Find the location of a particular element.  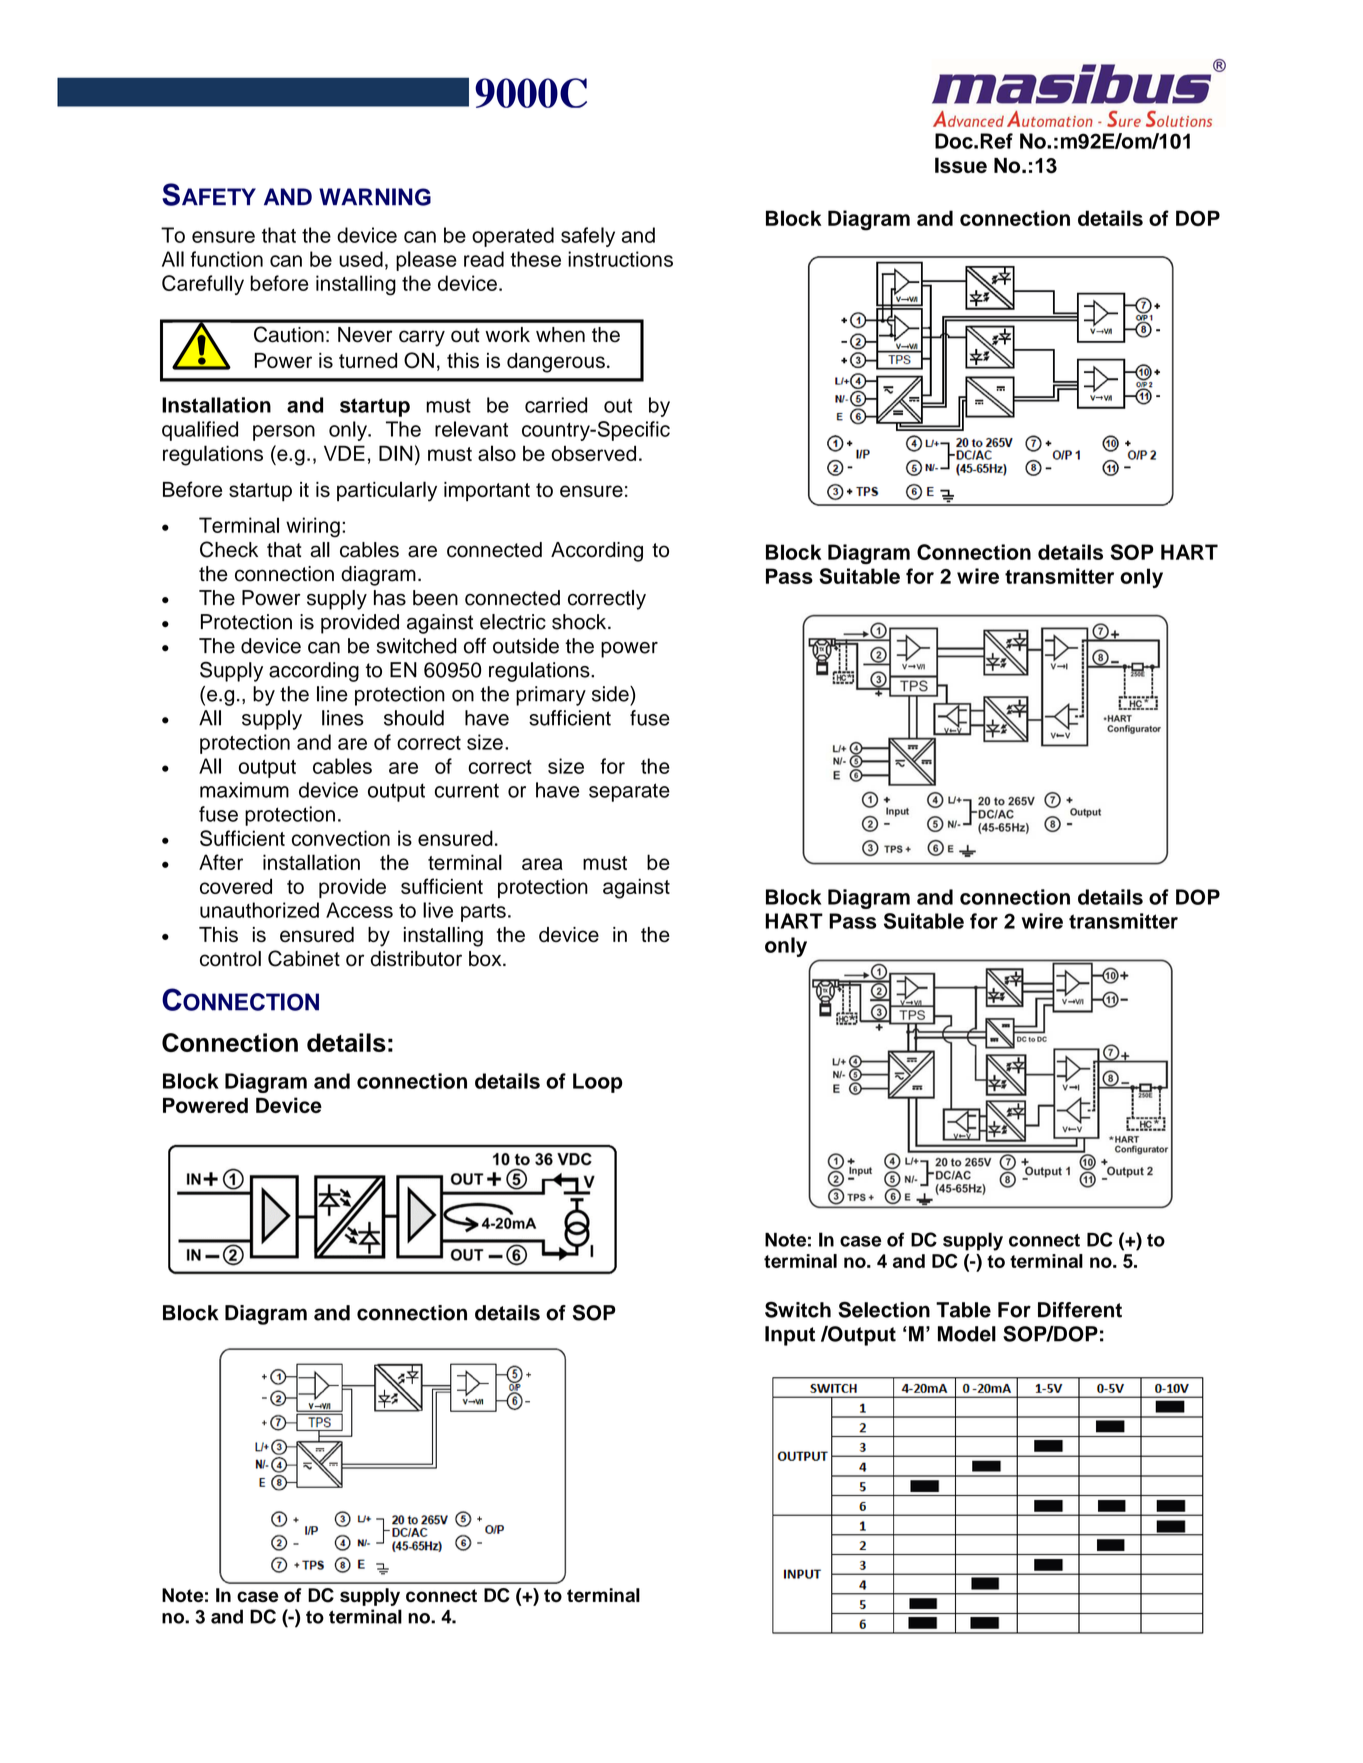

Loop is located at coordinates (597, 1083).
